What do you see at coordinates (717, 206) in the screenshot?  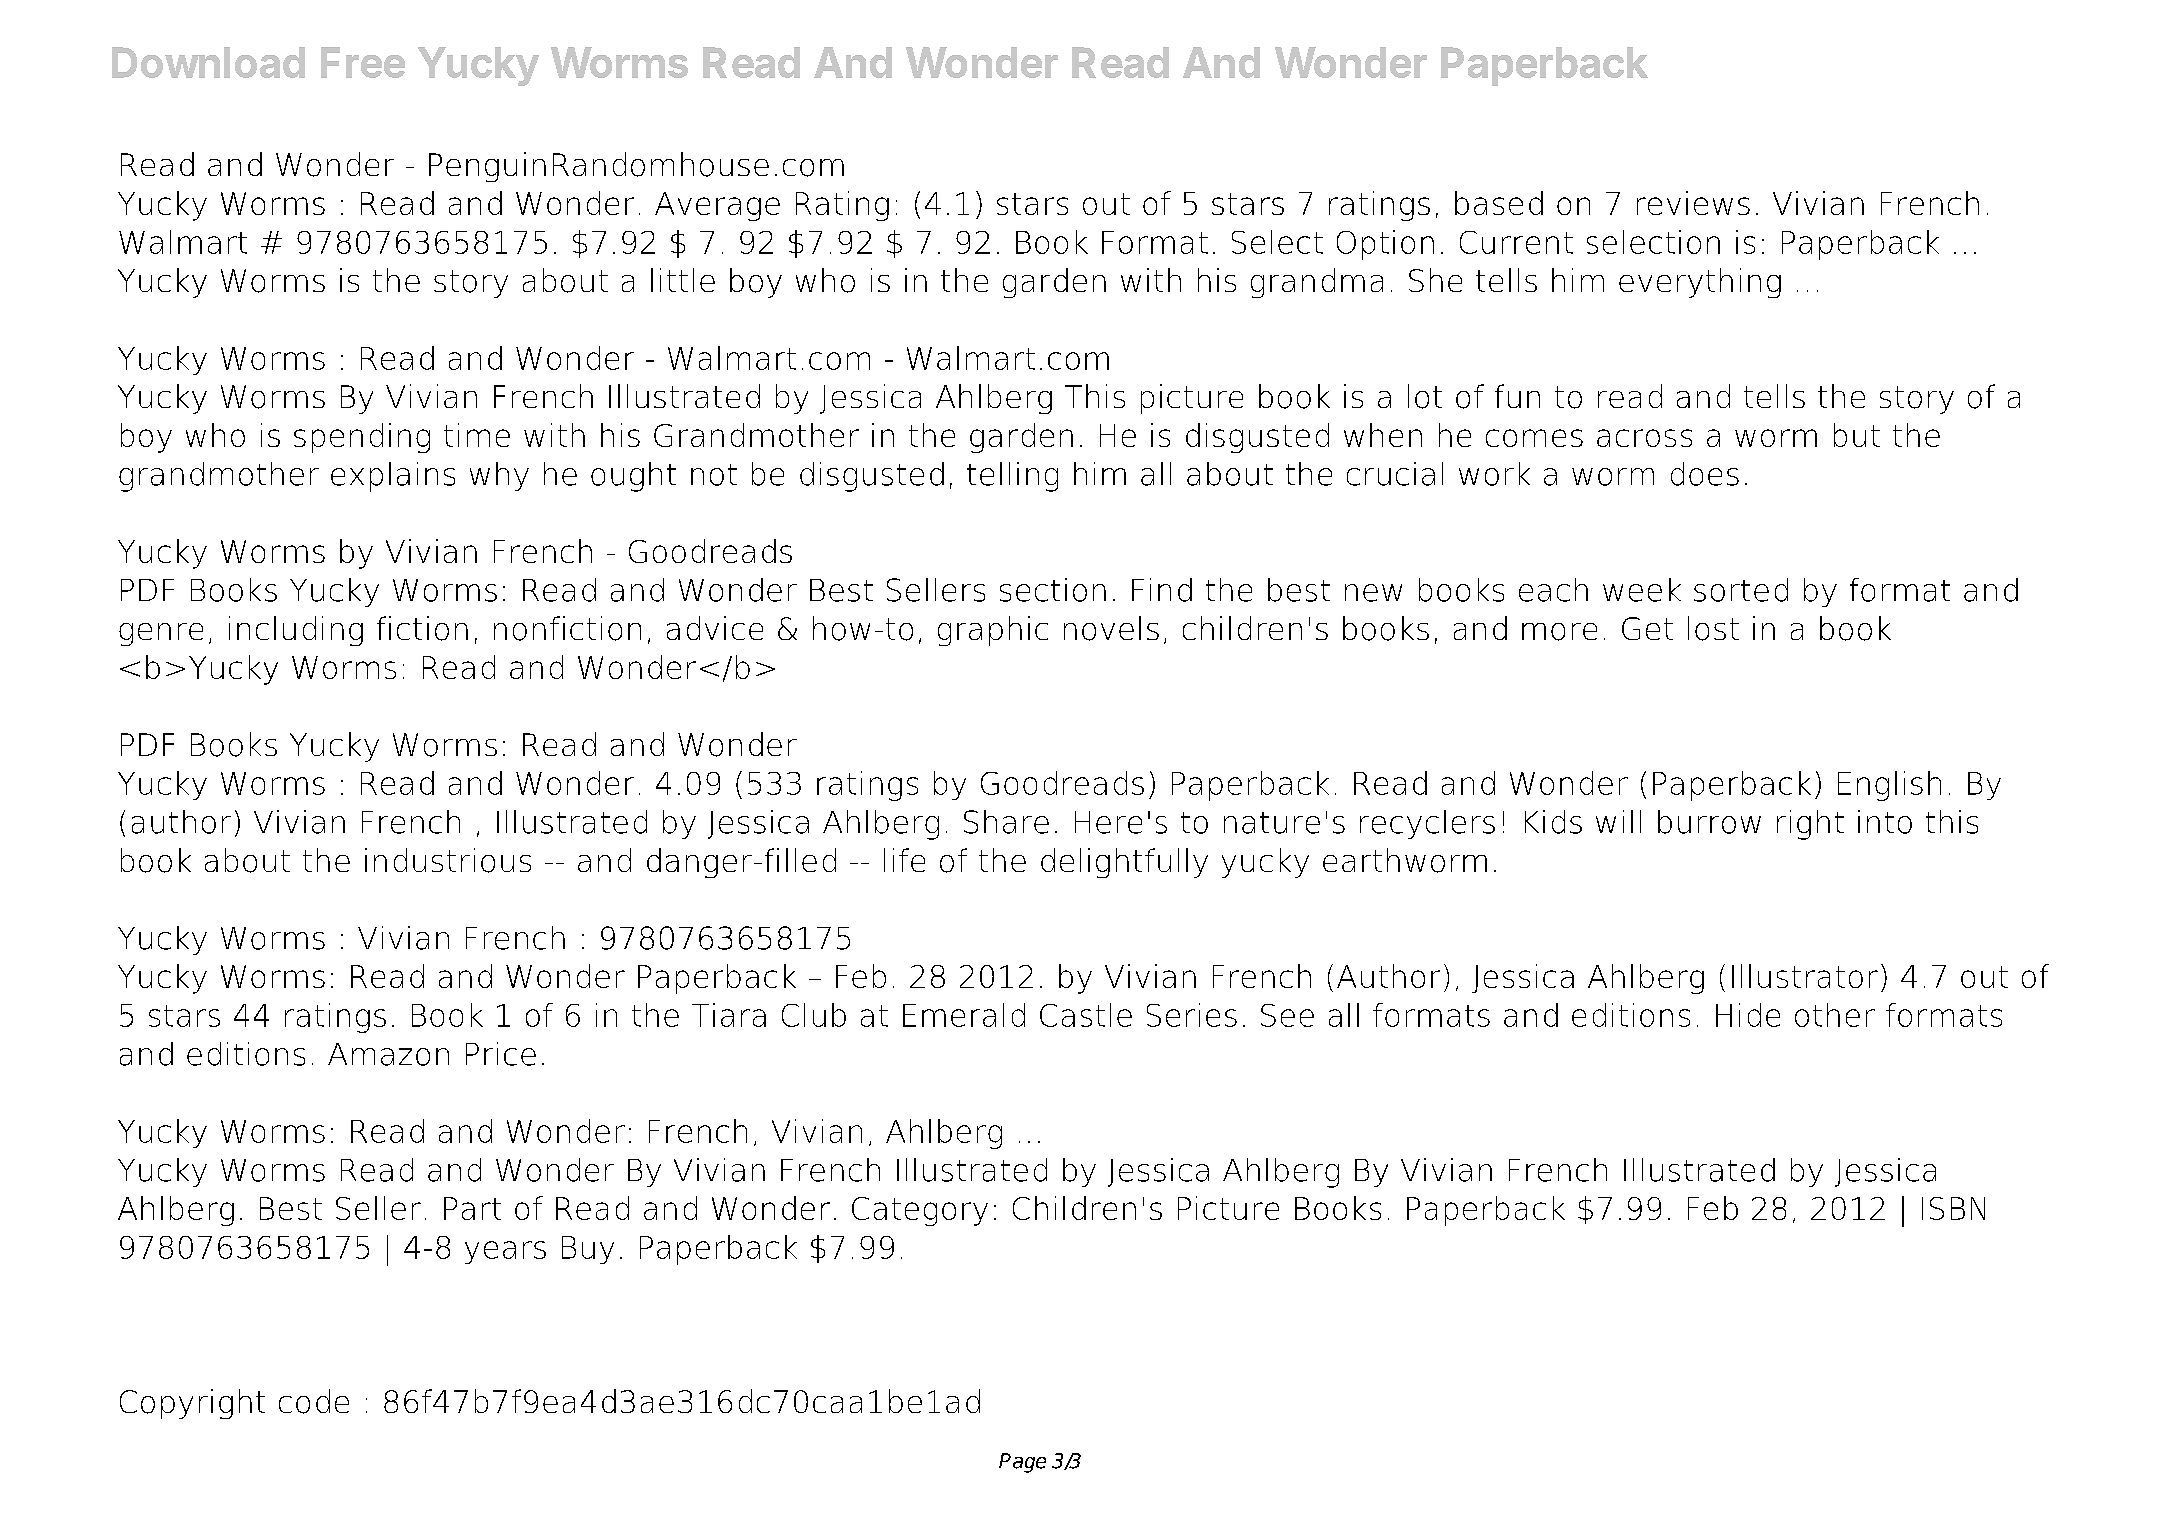 I see `Average` at bounding box center [717, 206].
